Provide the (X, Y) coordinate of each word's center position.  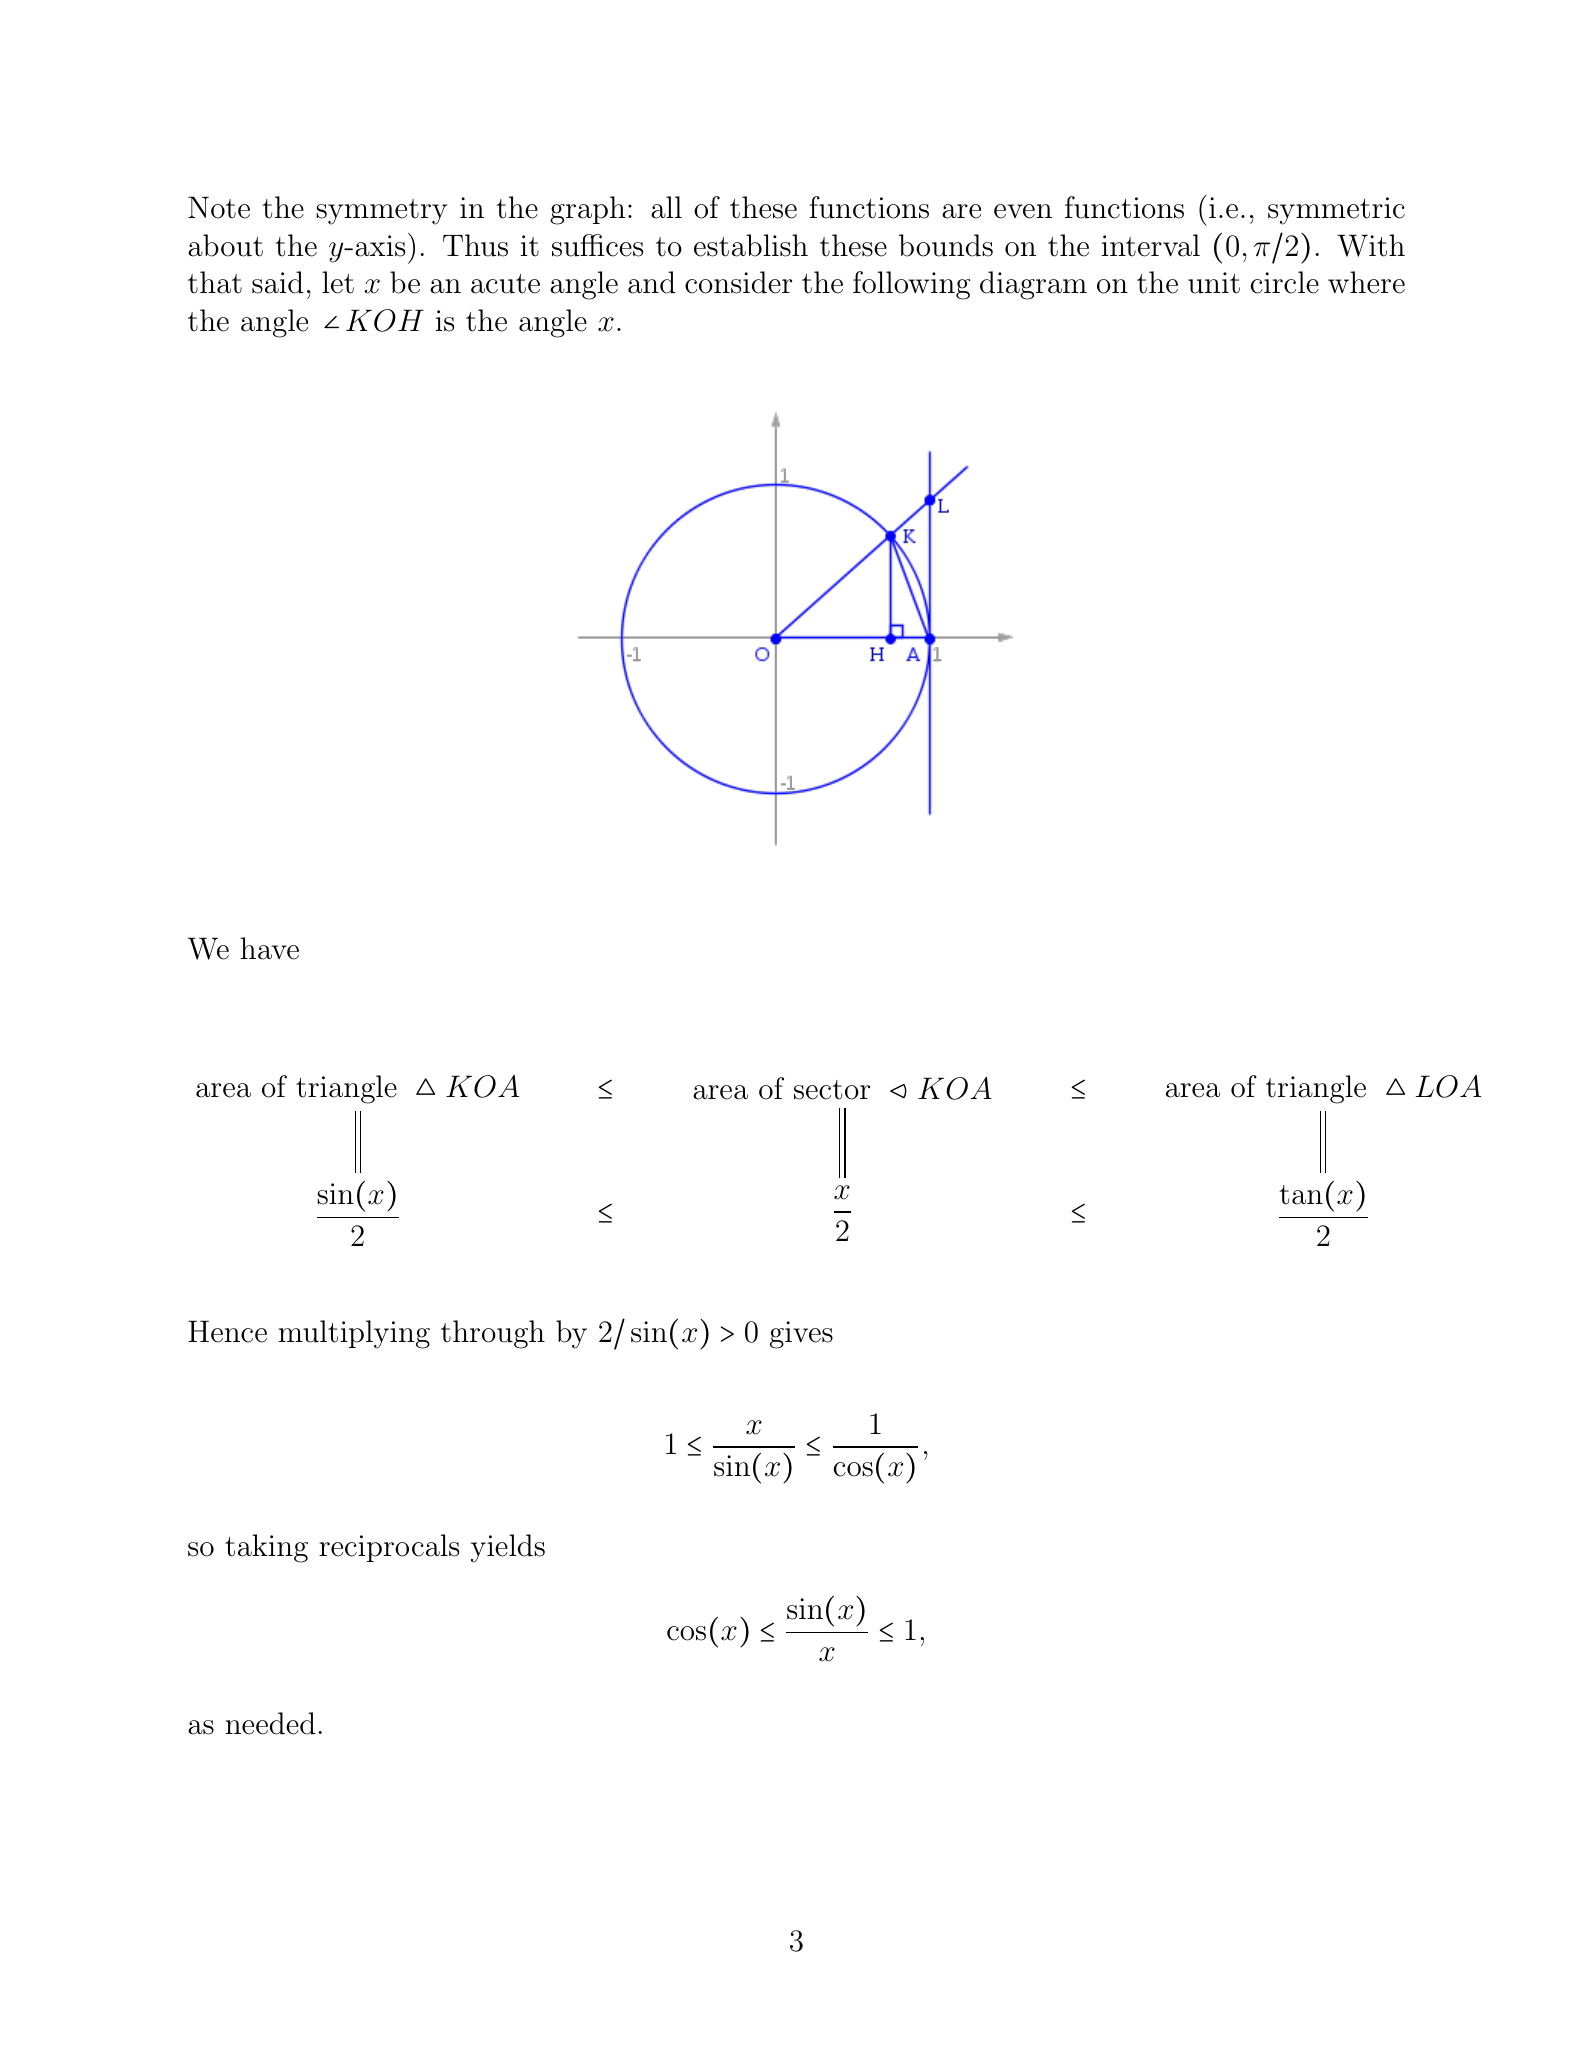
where (1366, 282)
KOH (385, 320)
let (338, 282)
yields (508, 1548)
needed (270, 1723)
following (911, 285)
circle (1285, 282)
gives (801, 1335)
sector (832, 1090)
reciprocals (389, 1548)
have (269, 948)
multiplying (354, 1334)
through (493, 1334)
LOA (1448, 1086)
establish (751, 245)
